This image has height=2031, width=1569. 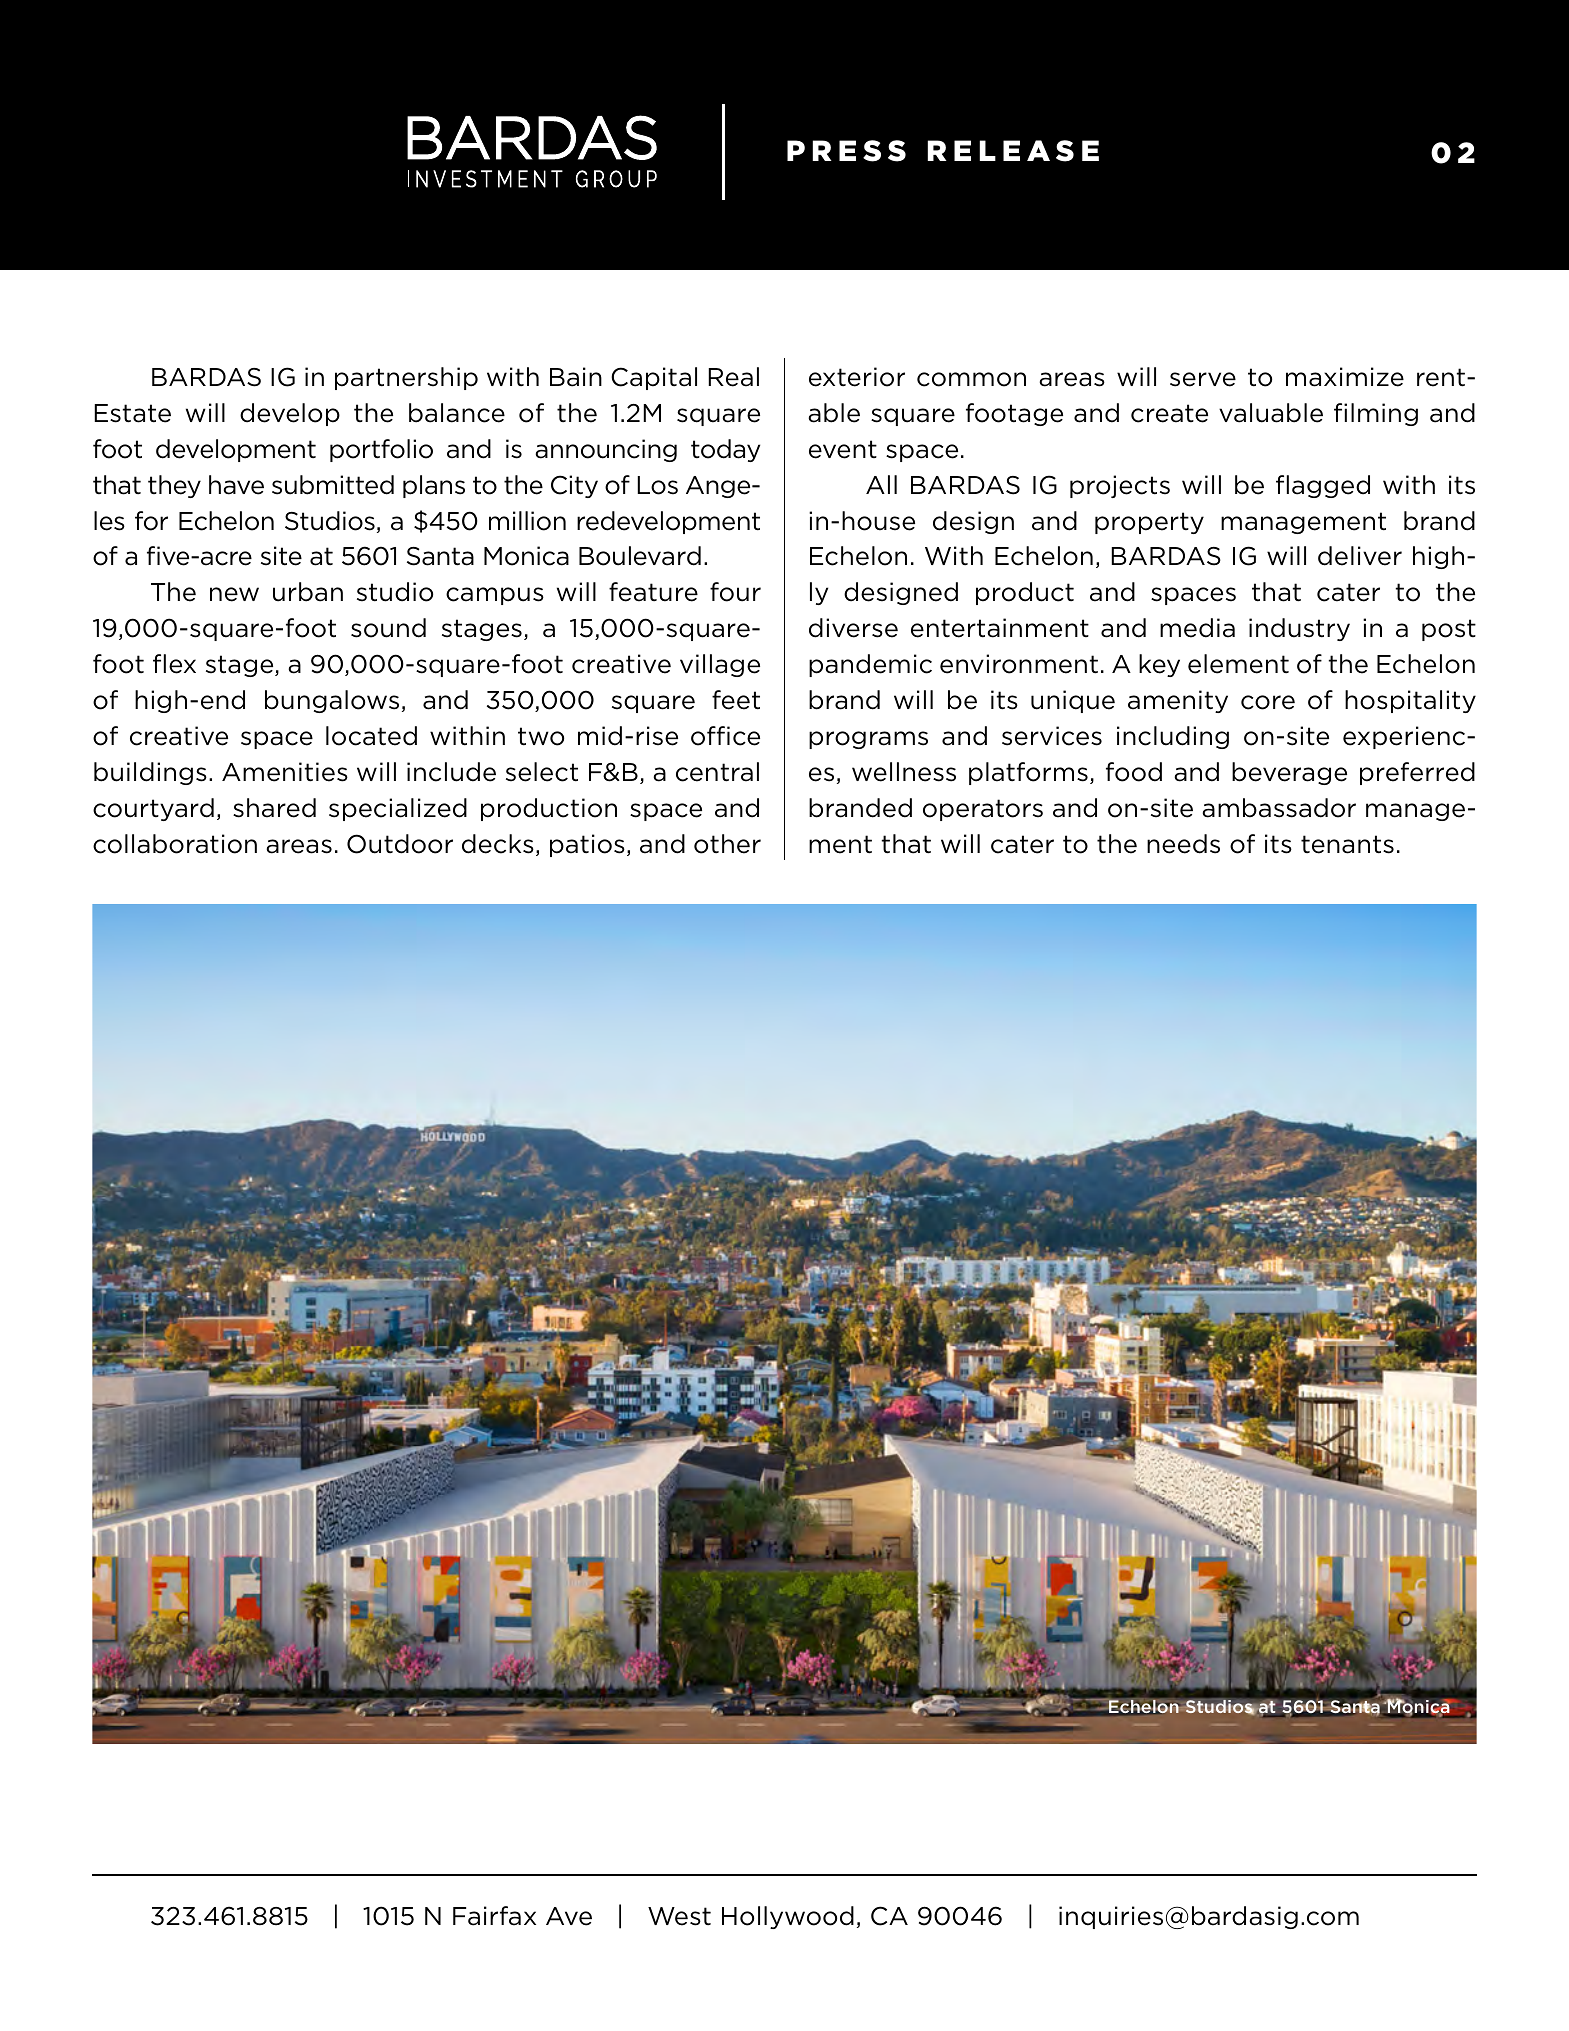 What do you see at coordinates (1345, 377) in the image?
I see `maximize` at bounding box center [1345, 377].
